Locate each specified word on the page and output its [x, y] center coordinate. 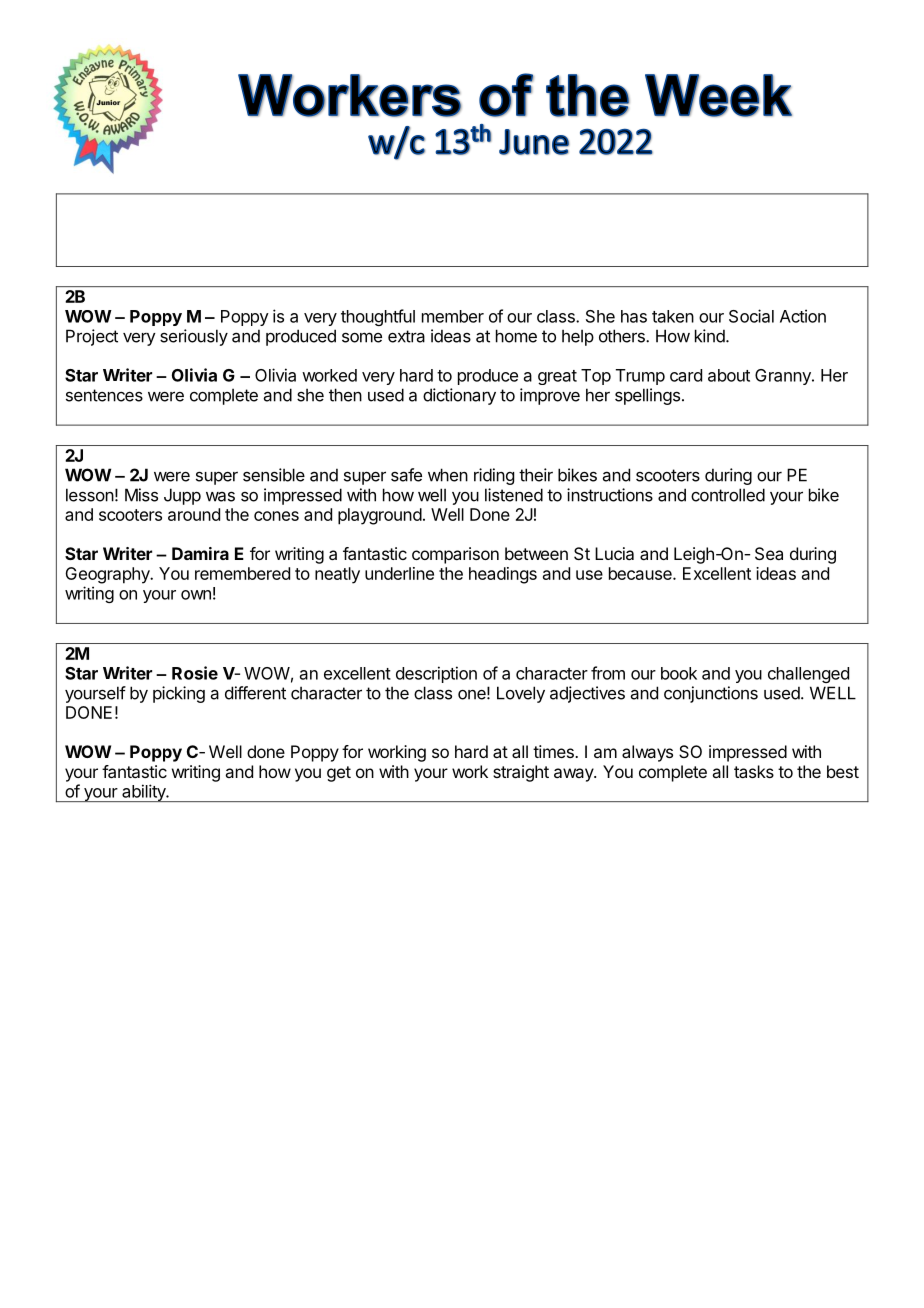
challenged [808, 675]
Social [751, 316]
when [448, 475]
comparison [455, 555]
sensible [274, 475]
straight [521, 773]
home [516, 336]
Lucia [614, 553]
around [194, 514]
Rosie [195, 673]
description [436, 674]
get [339, 774]
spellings [647, 396]
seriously [194, 337]
